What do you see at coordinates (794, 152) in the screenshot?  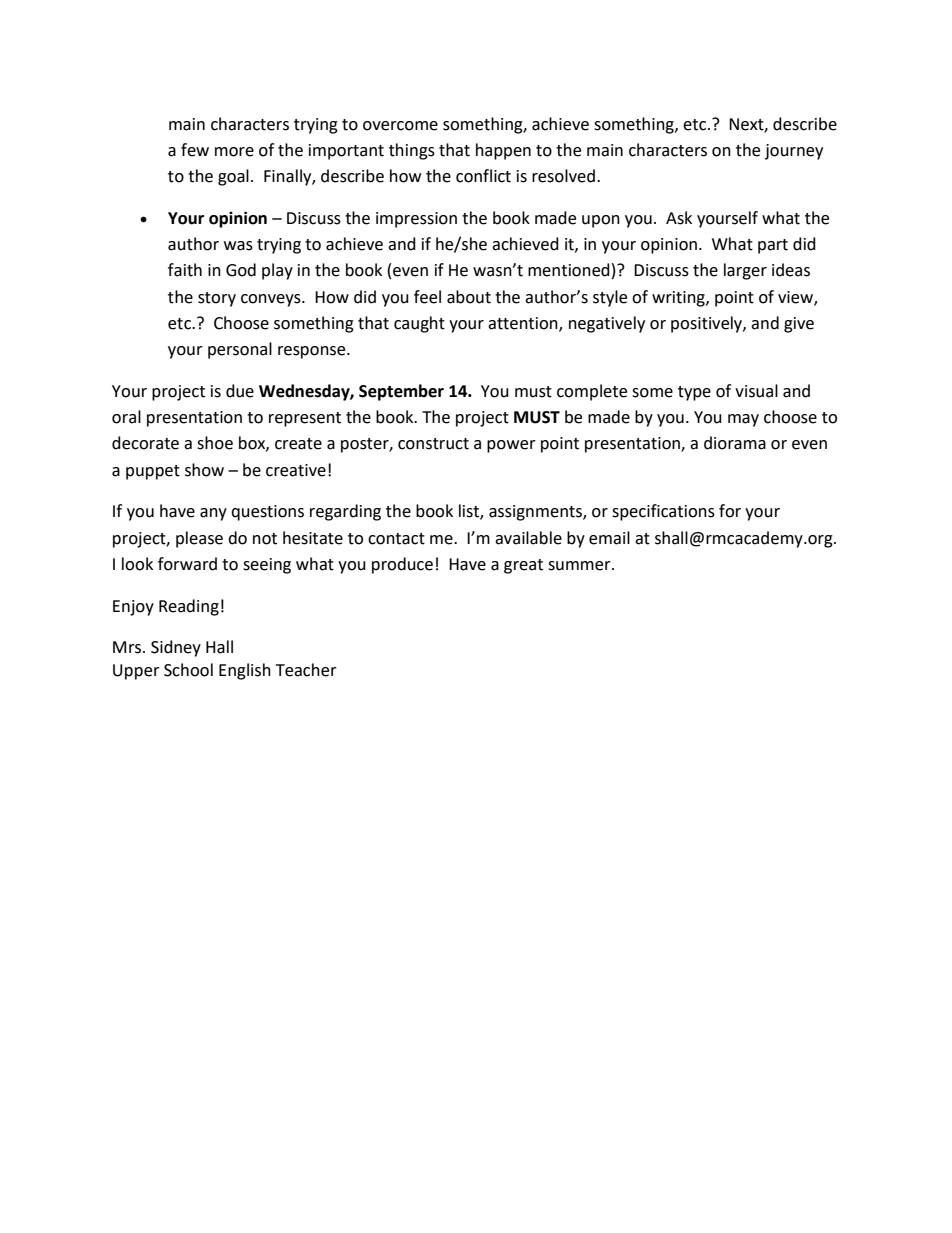 I see `journey` at bounding box center [794, 152].
